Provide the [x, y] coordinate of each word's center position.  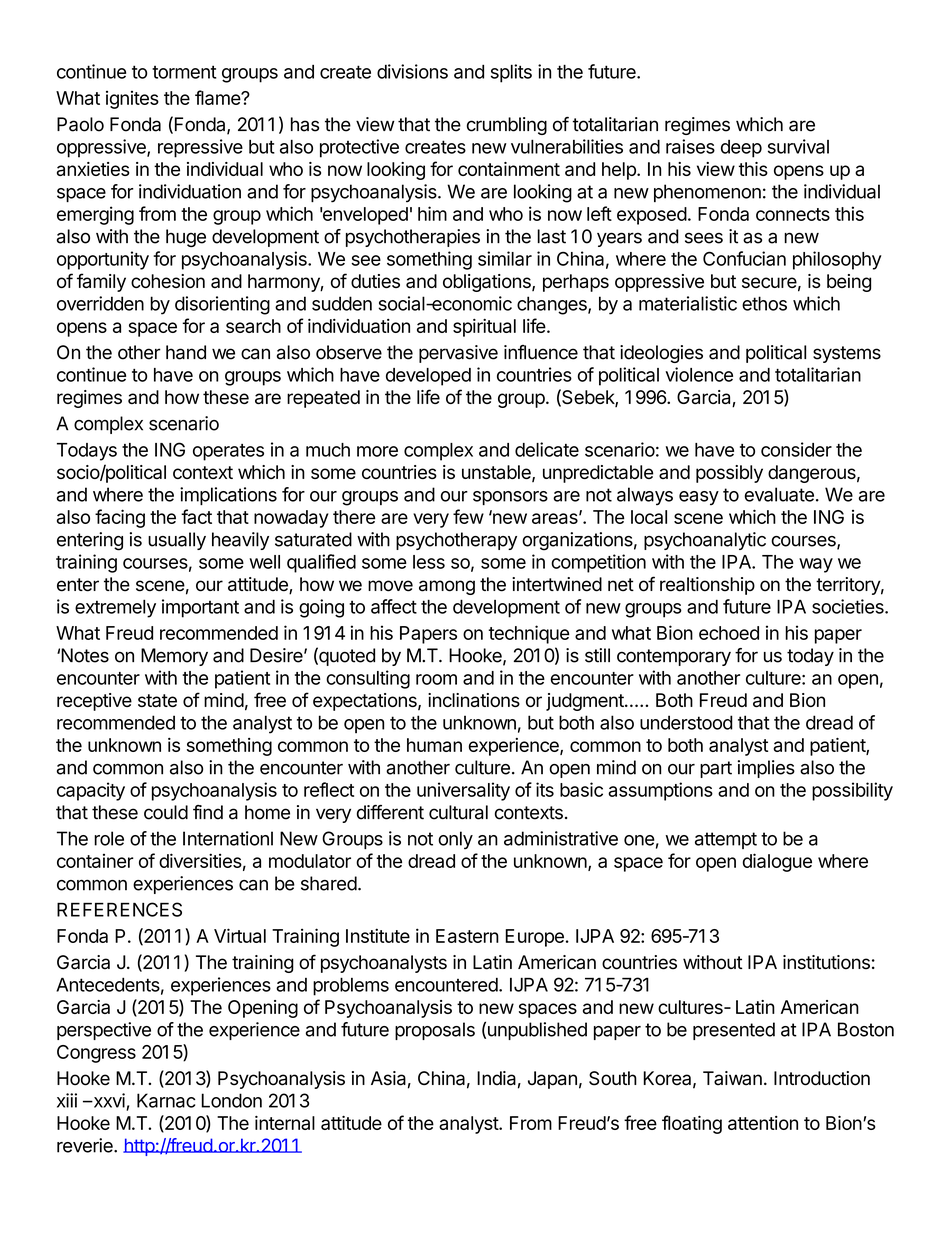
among [447, 587]
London [231, 1100]
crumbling [507, 126]
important [200, 608]
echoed [729, 633]
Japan [552, 1080]
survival [798, 146]
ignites [132, 100]
